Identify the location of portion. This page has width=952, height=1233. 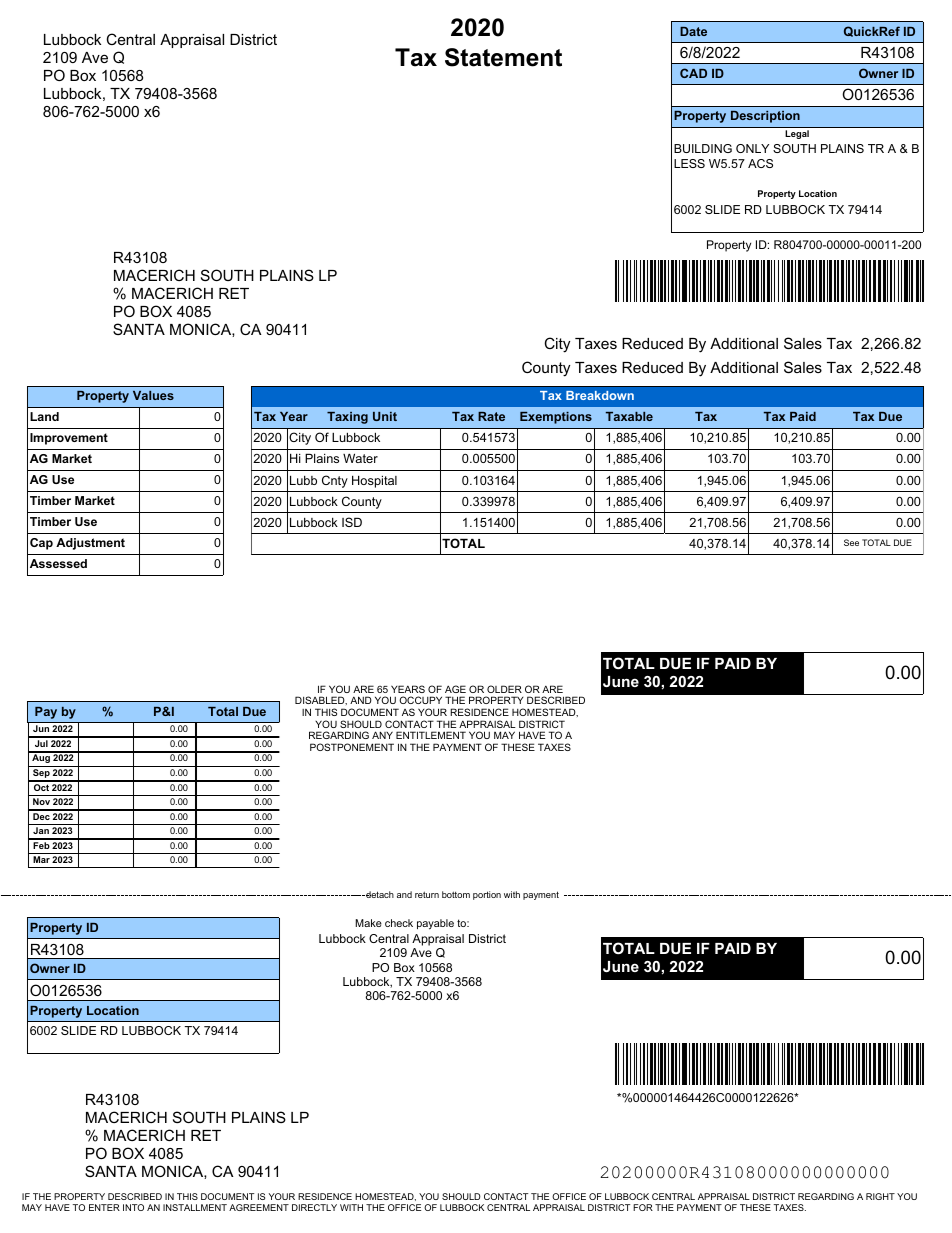
(487, 895).
